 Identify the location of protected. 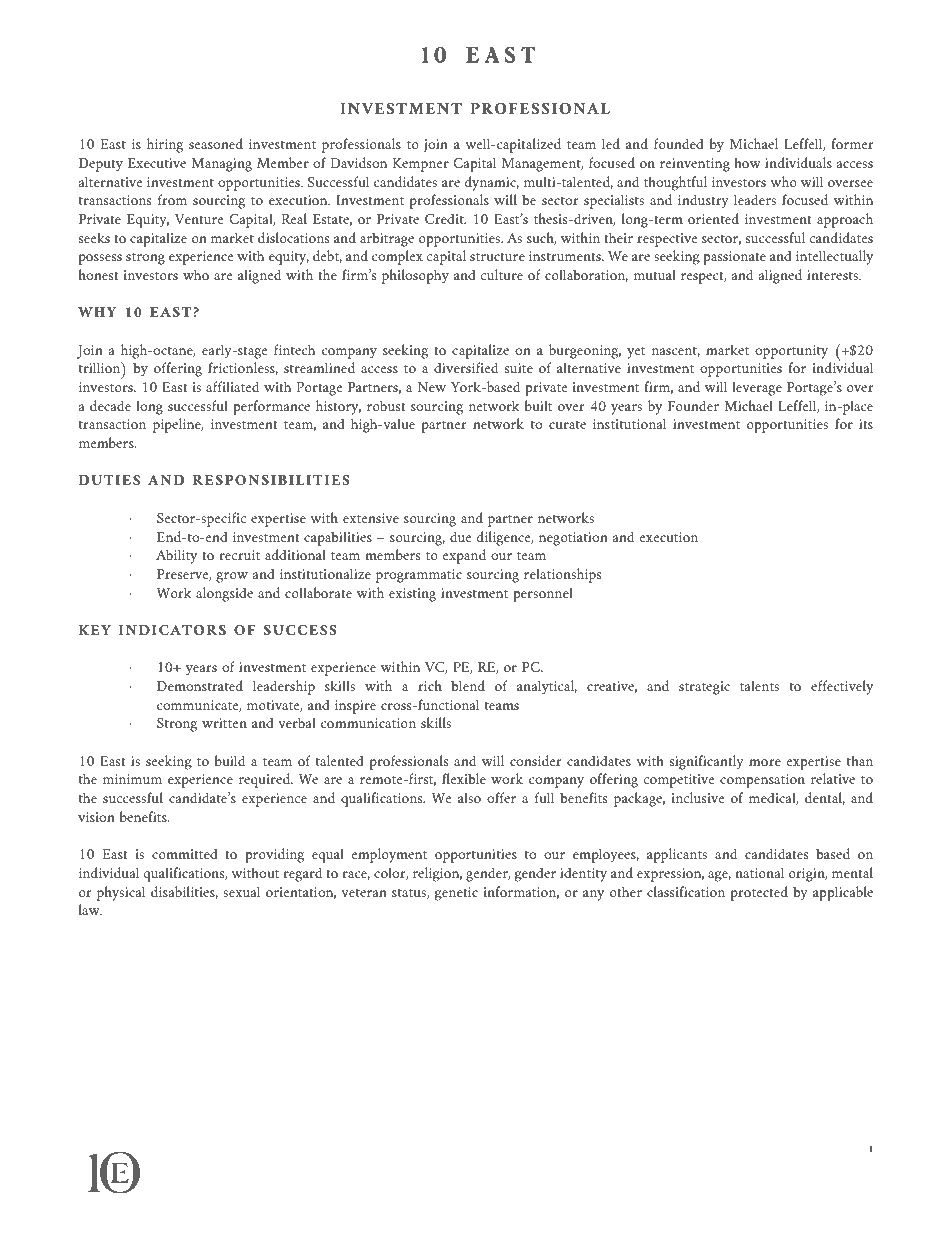
(759, 893).
